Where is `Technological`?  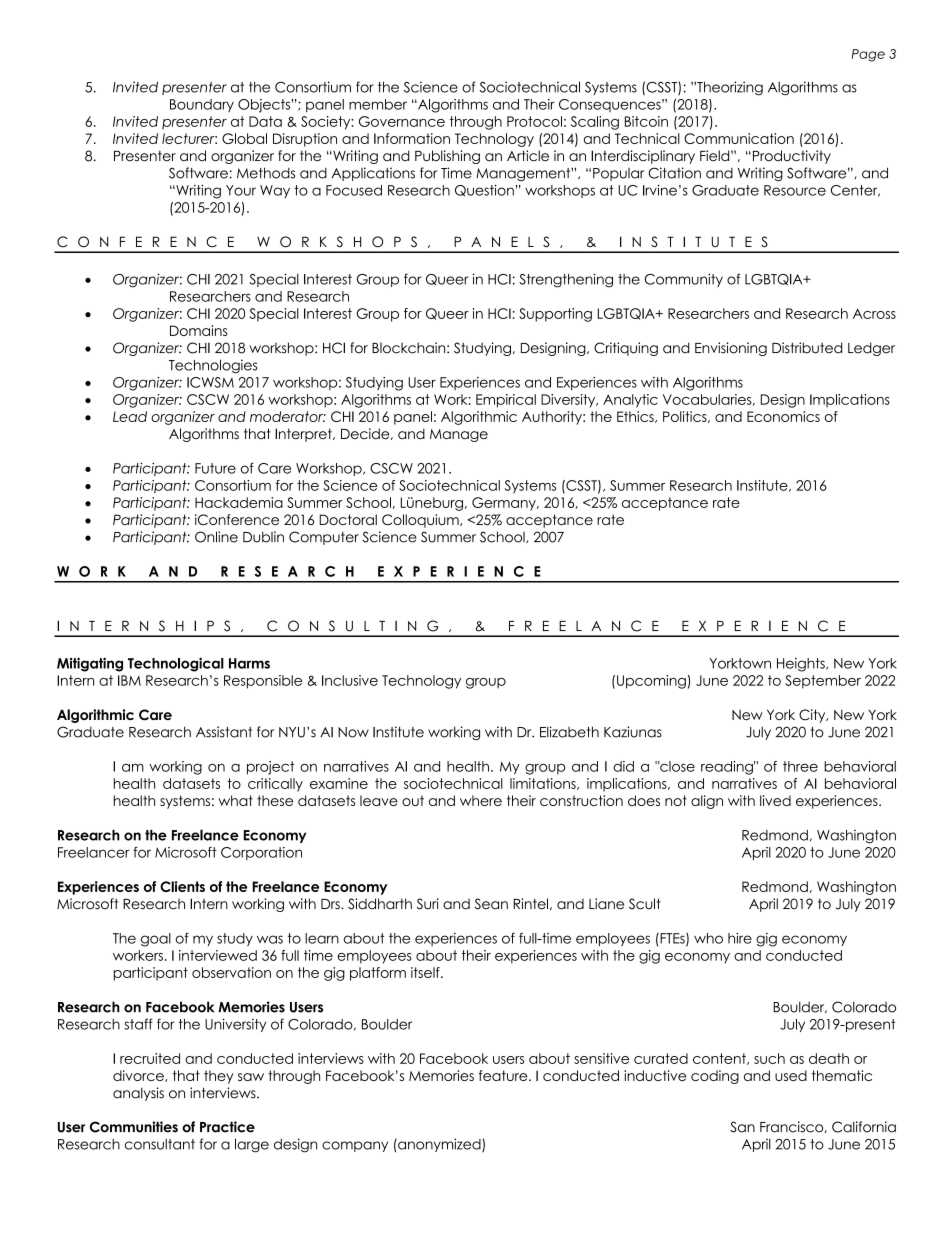 Technological is located at coordinates (176, 665).
